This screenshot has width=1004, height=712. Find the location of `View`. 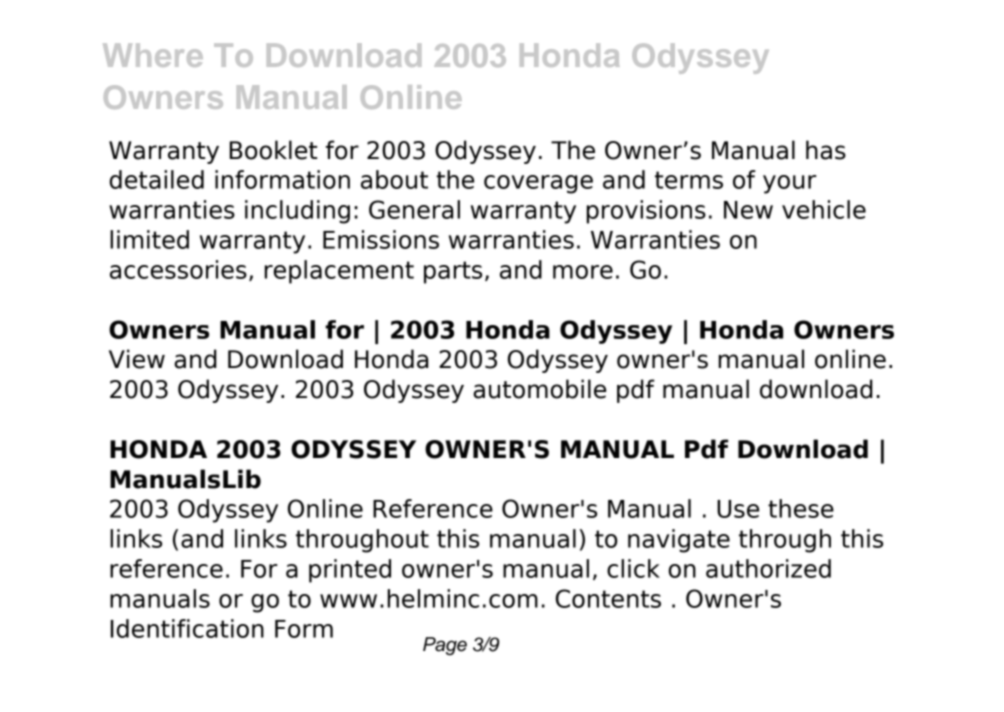

View is located at coordinates (137, 359).
